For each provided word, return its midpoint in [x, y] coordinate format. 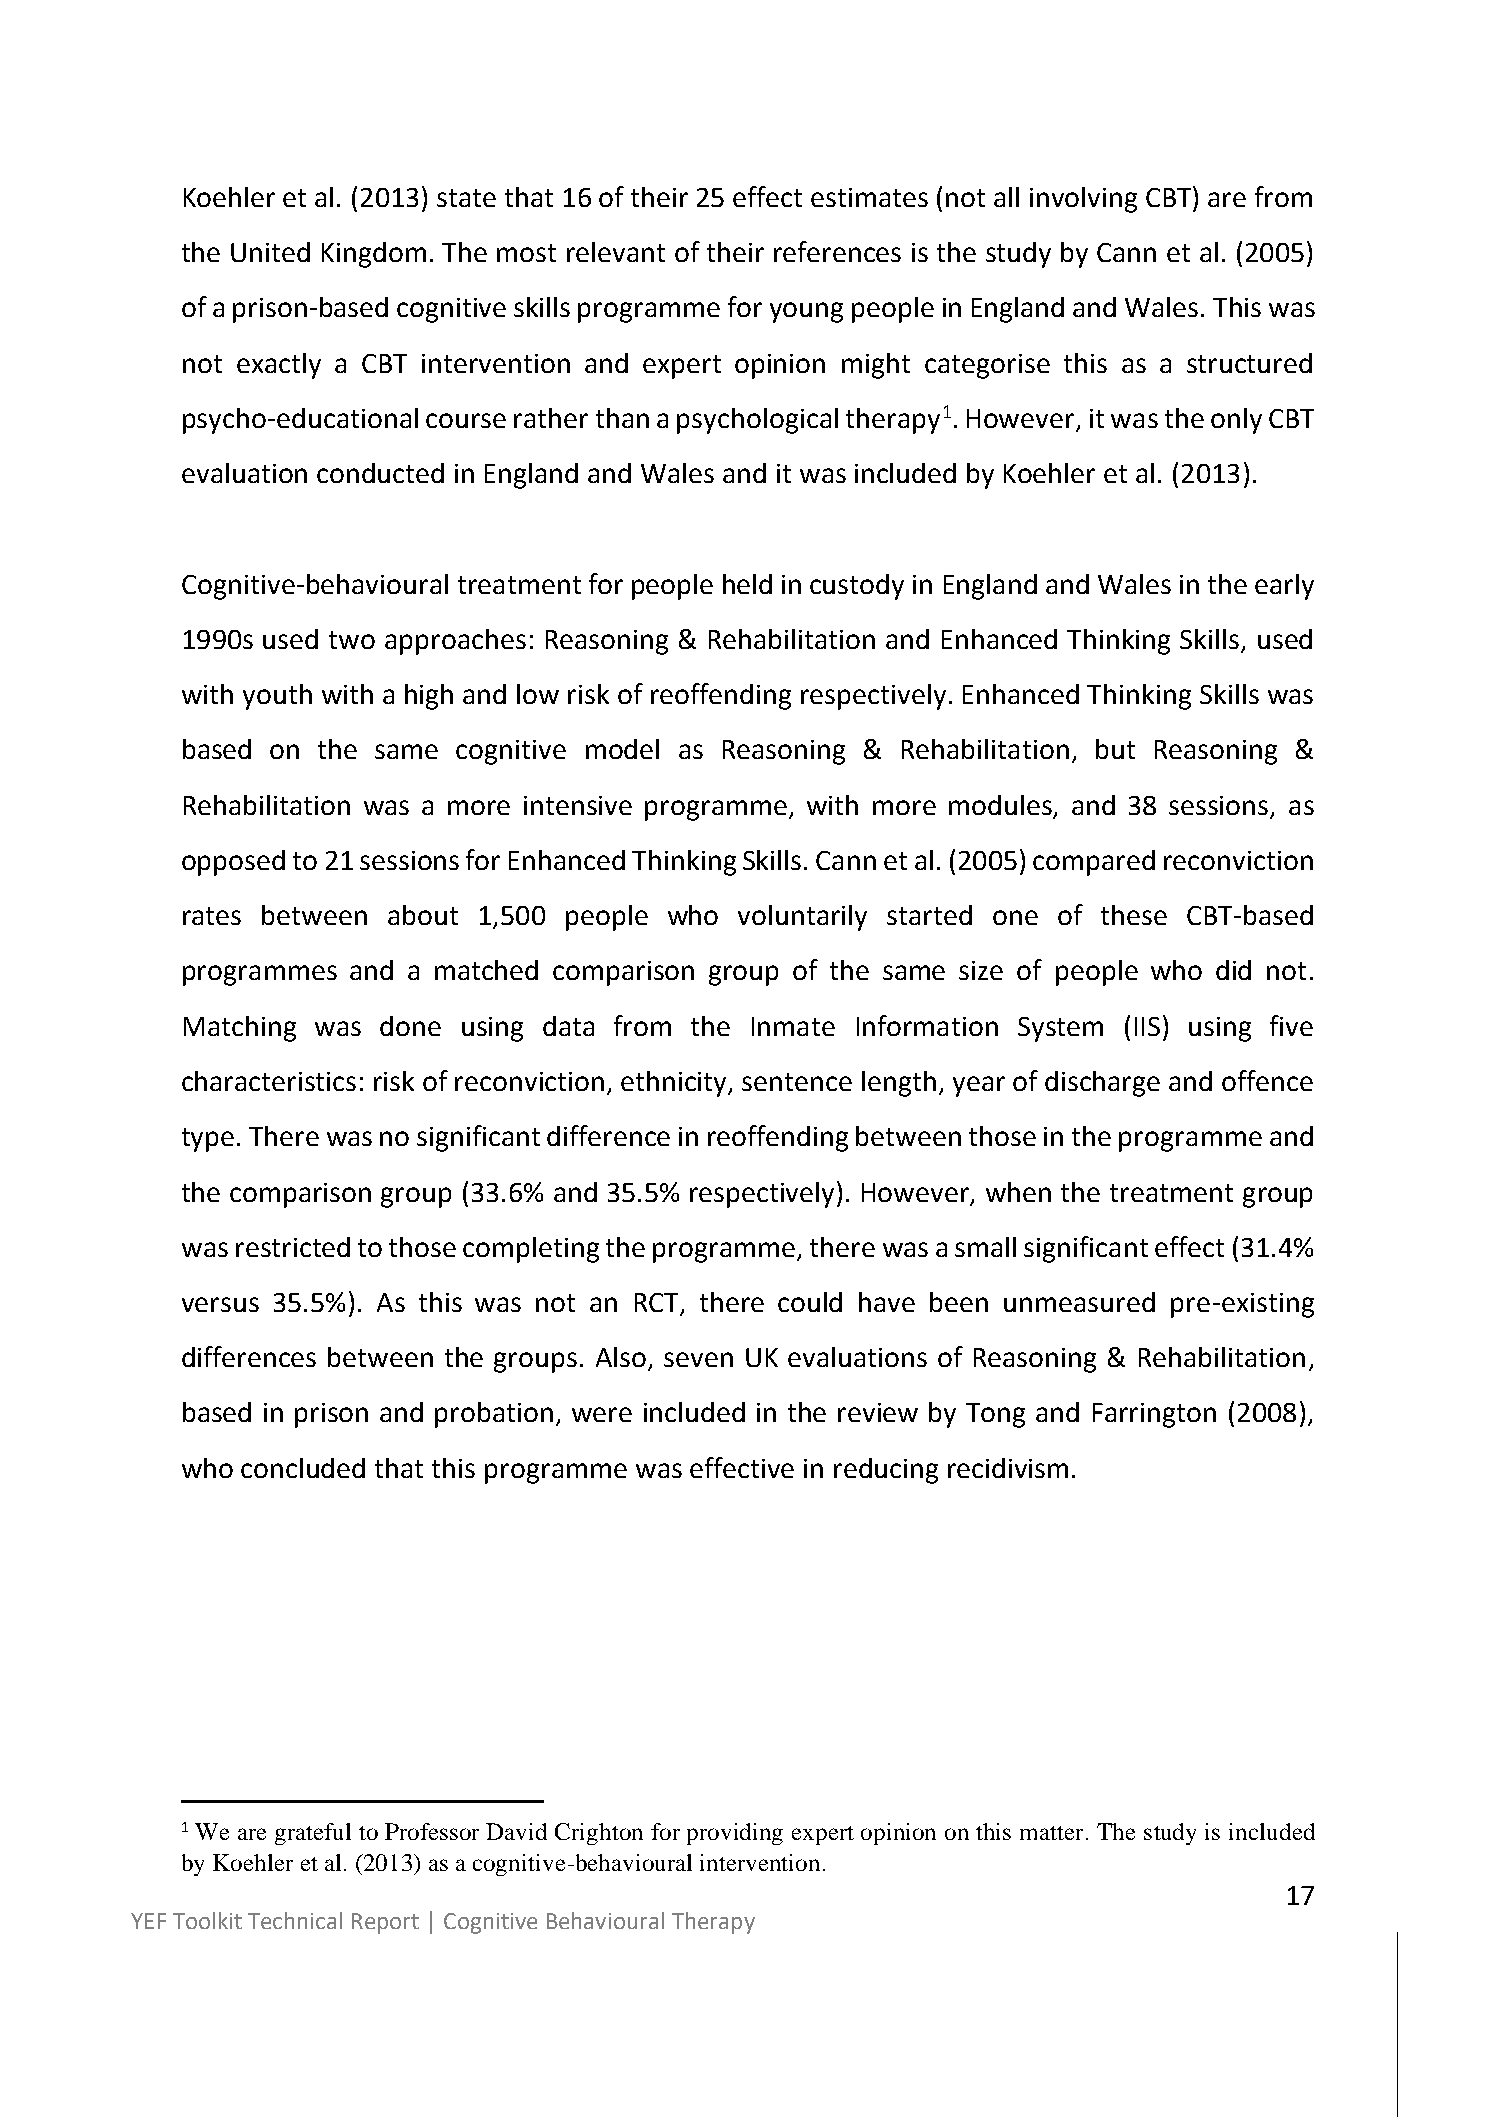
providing [735, 1834]
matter [1051, 1833]
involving [1083, 200]
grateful [313, 1834]
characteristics [269, 1081]
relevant [616, 252]
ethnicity [675, 1084]
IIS [1147, 1026]
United [270, 252]
